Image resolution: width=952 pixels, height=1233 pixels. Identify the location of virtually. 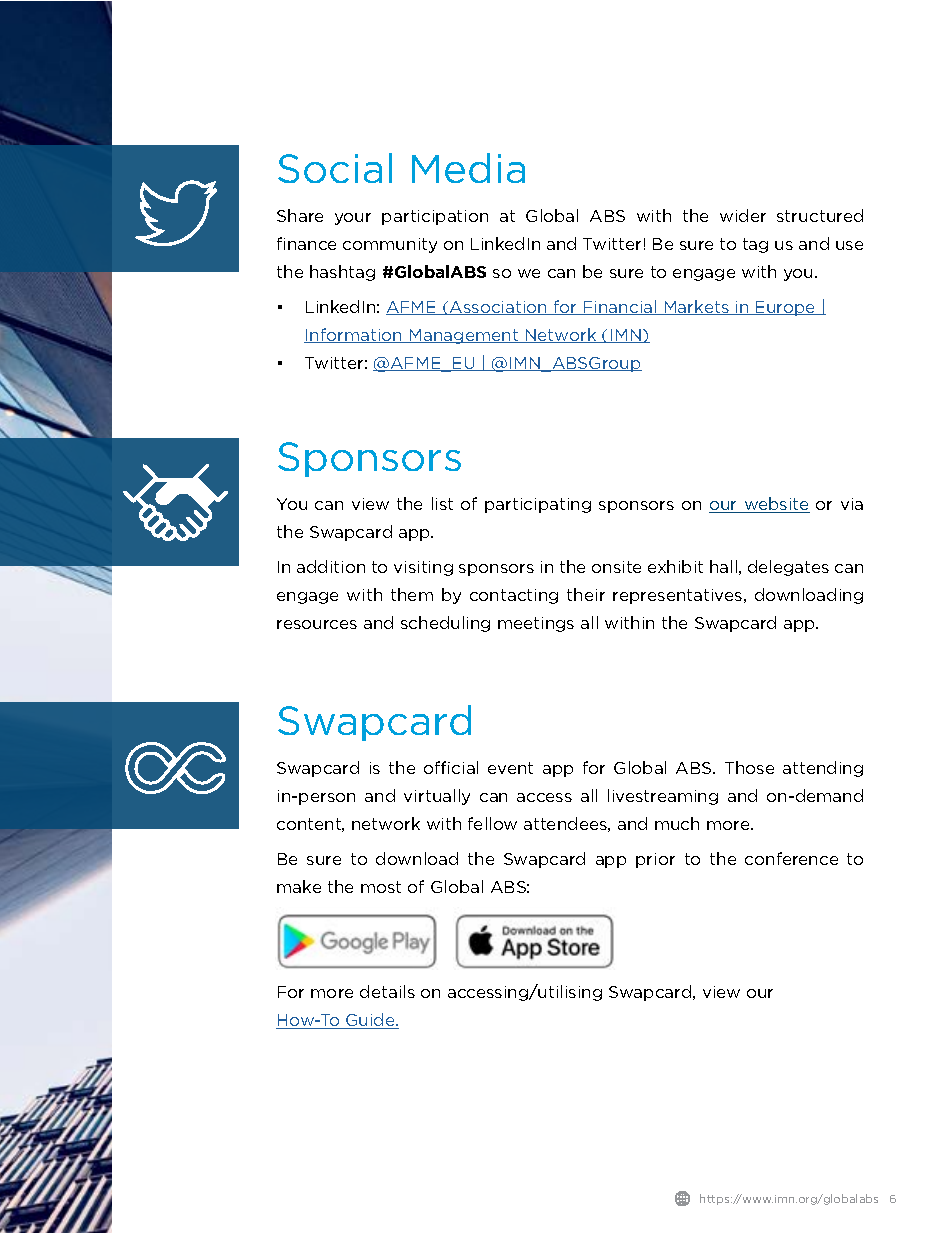
(437, 797).
